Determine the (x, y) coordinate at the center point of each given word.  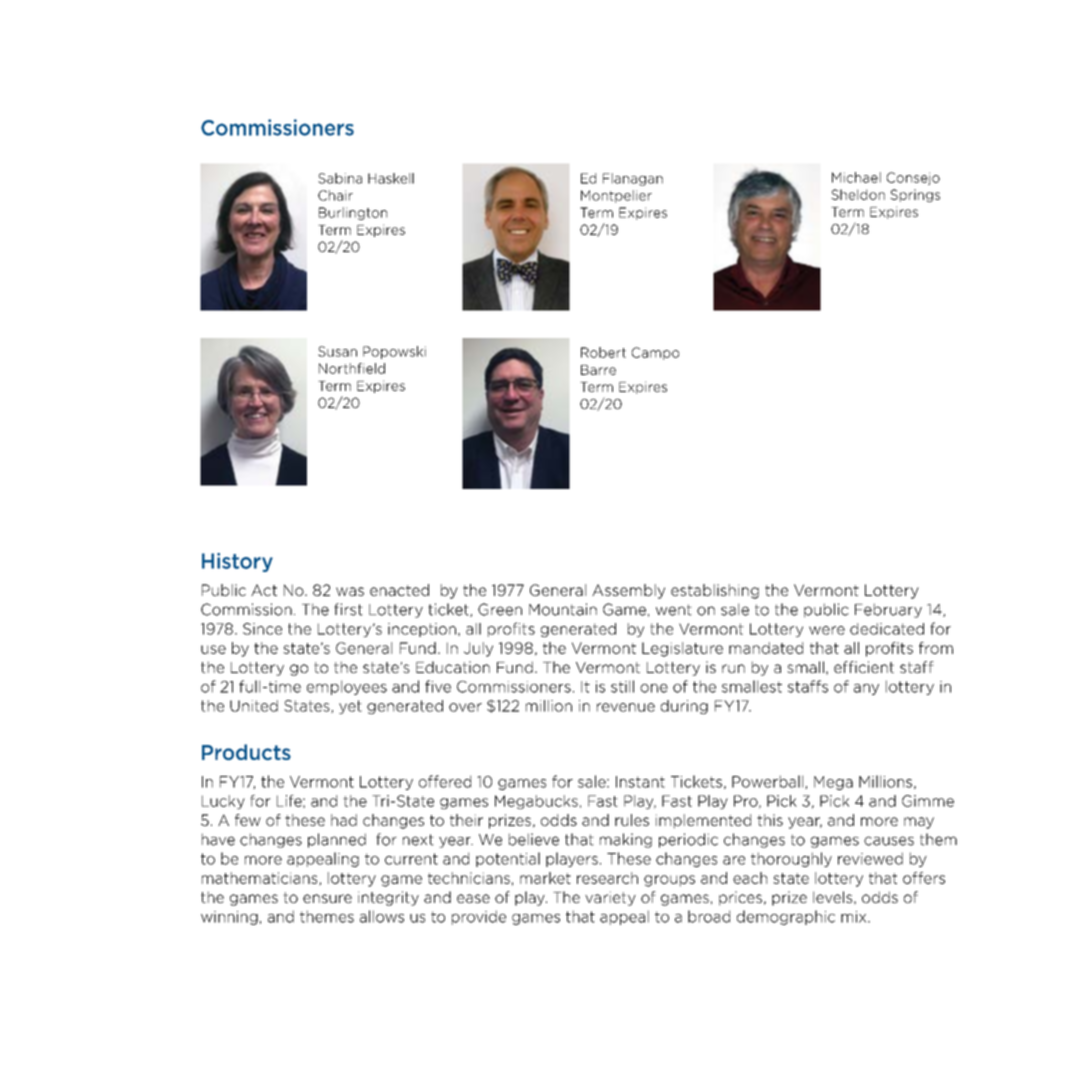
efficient (864, 667)
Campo (655, 353)
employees (347, 687)
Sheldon (858, 194)
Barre (598, 370)
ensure (327, 898)
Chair (335, 195)
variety (610, 898)
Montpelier (616, 196)
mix (855, 917)
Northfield (352, 368)
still (622, 686)
